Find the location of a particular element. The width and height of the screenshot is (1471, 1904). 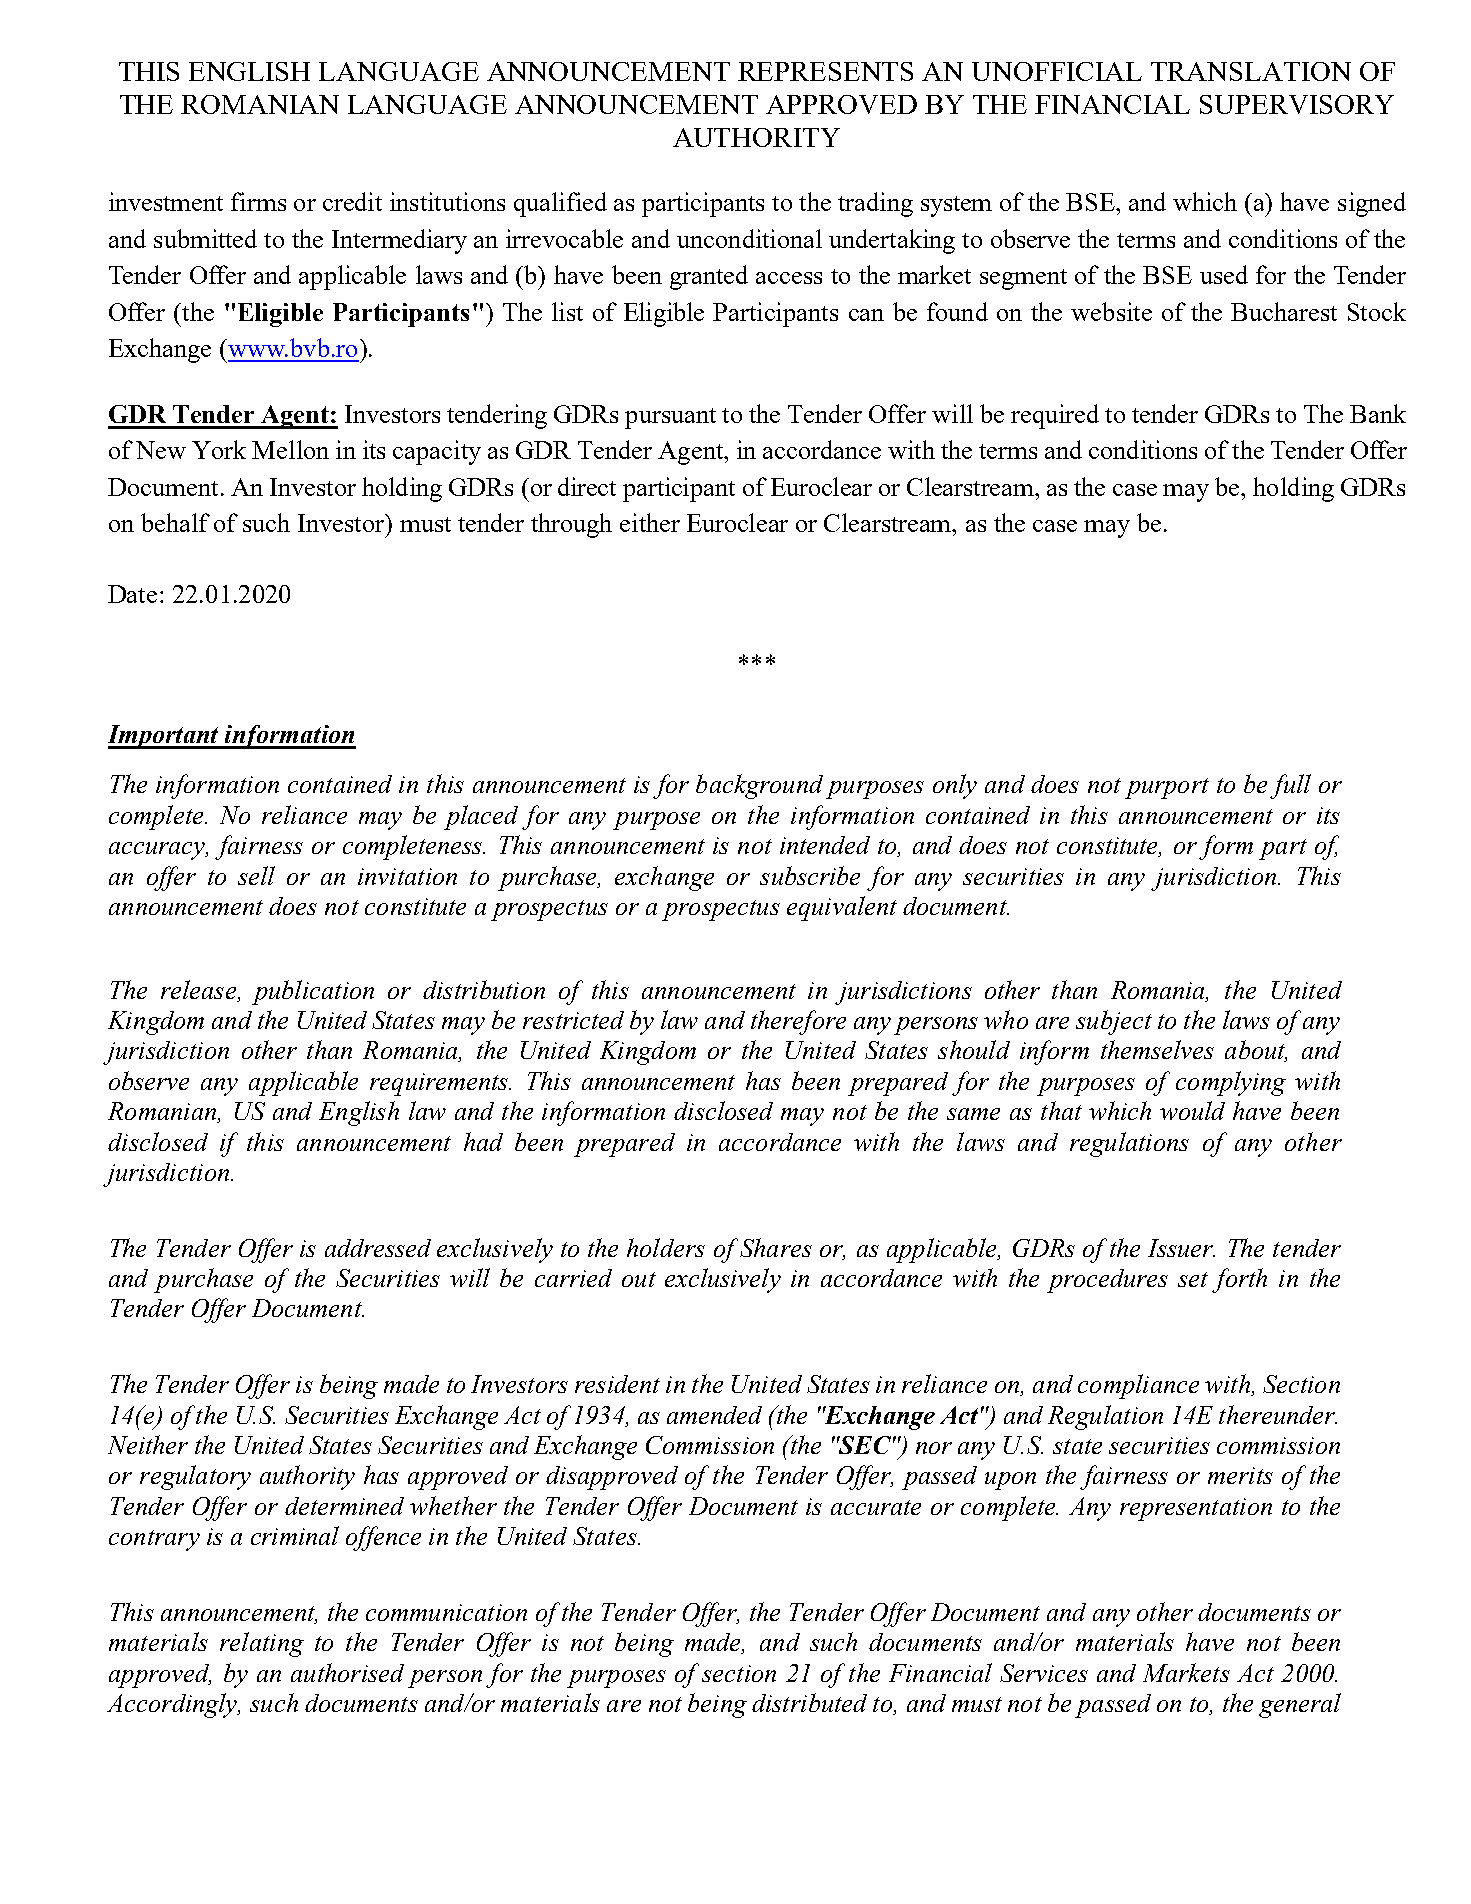

addressed is located at coordinates (378, 1248).
